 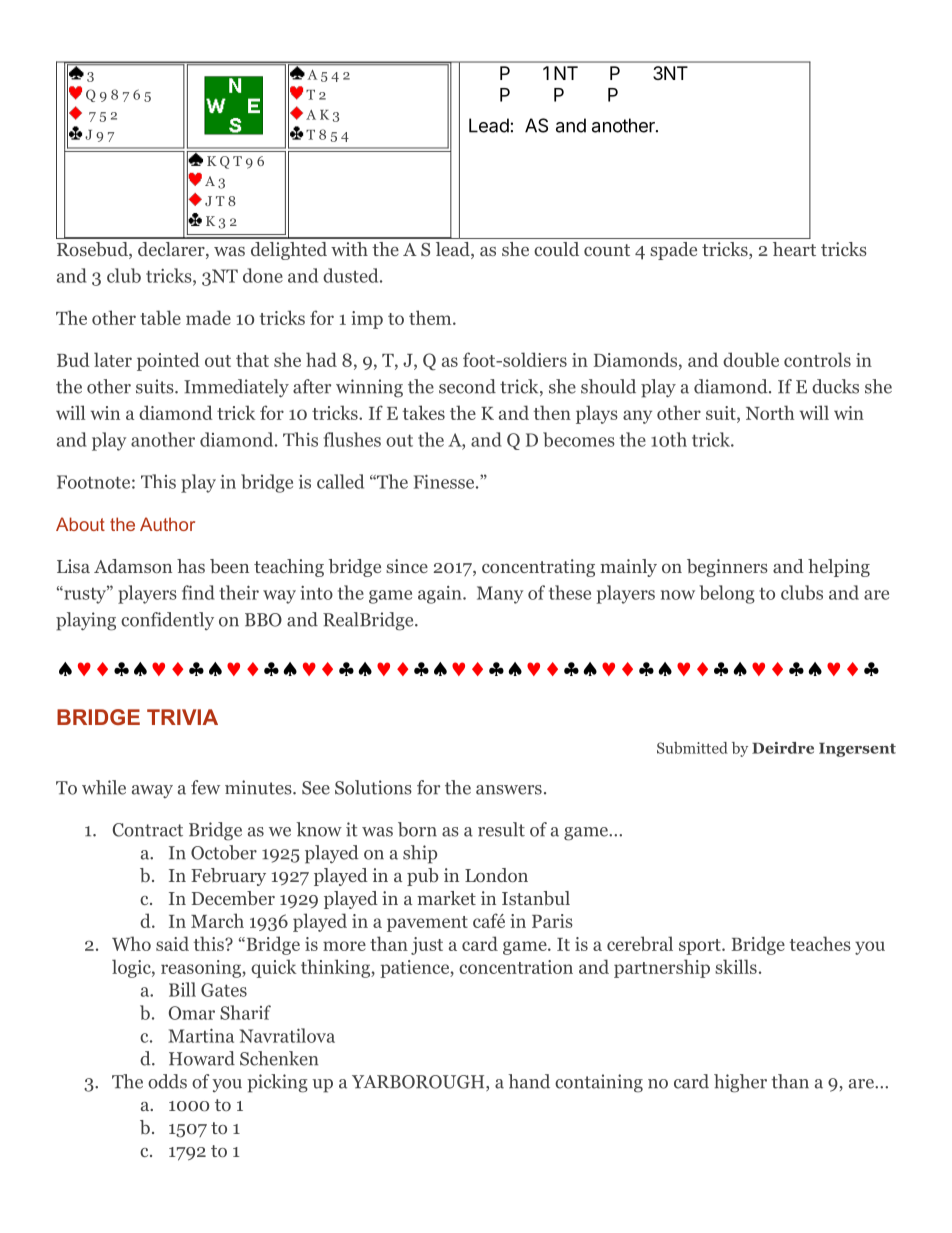 I want to click on table, so click(x=160, y=317).
